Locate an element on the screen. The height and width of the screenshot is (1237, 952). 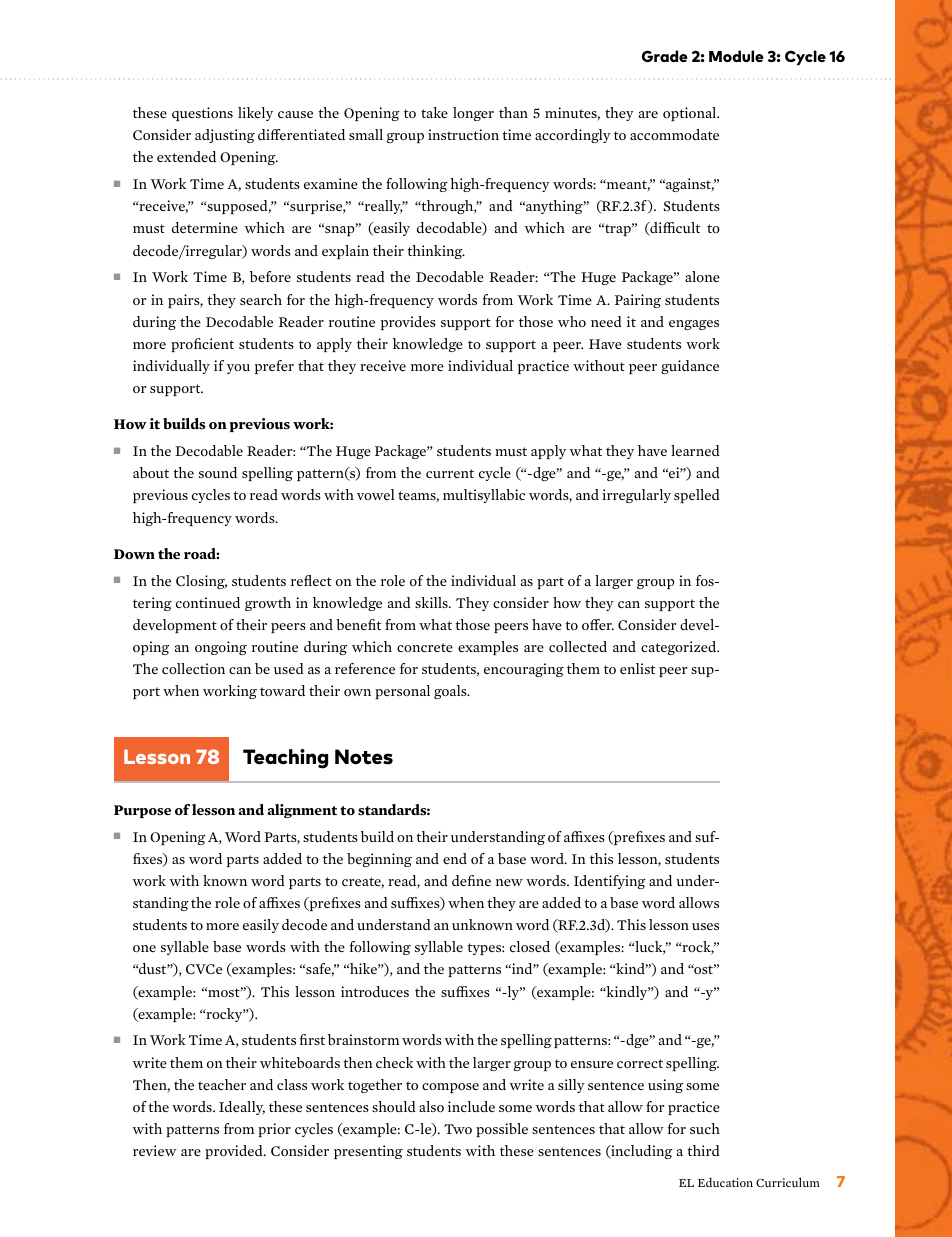
define is located at coordinates (471, 880).
